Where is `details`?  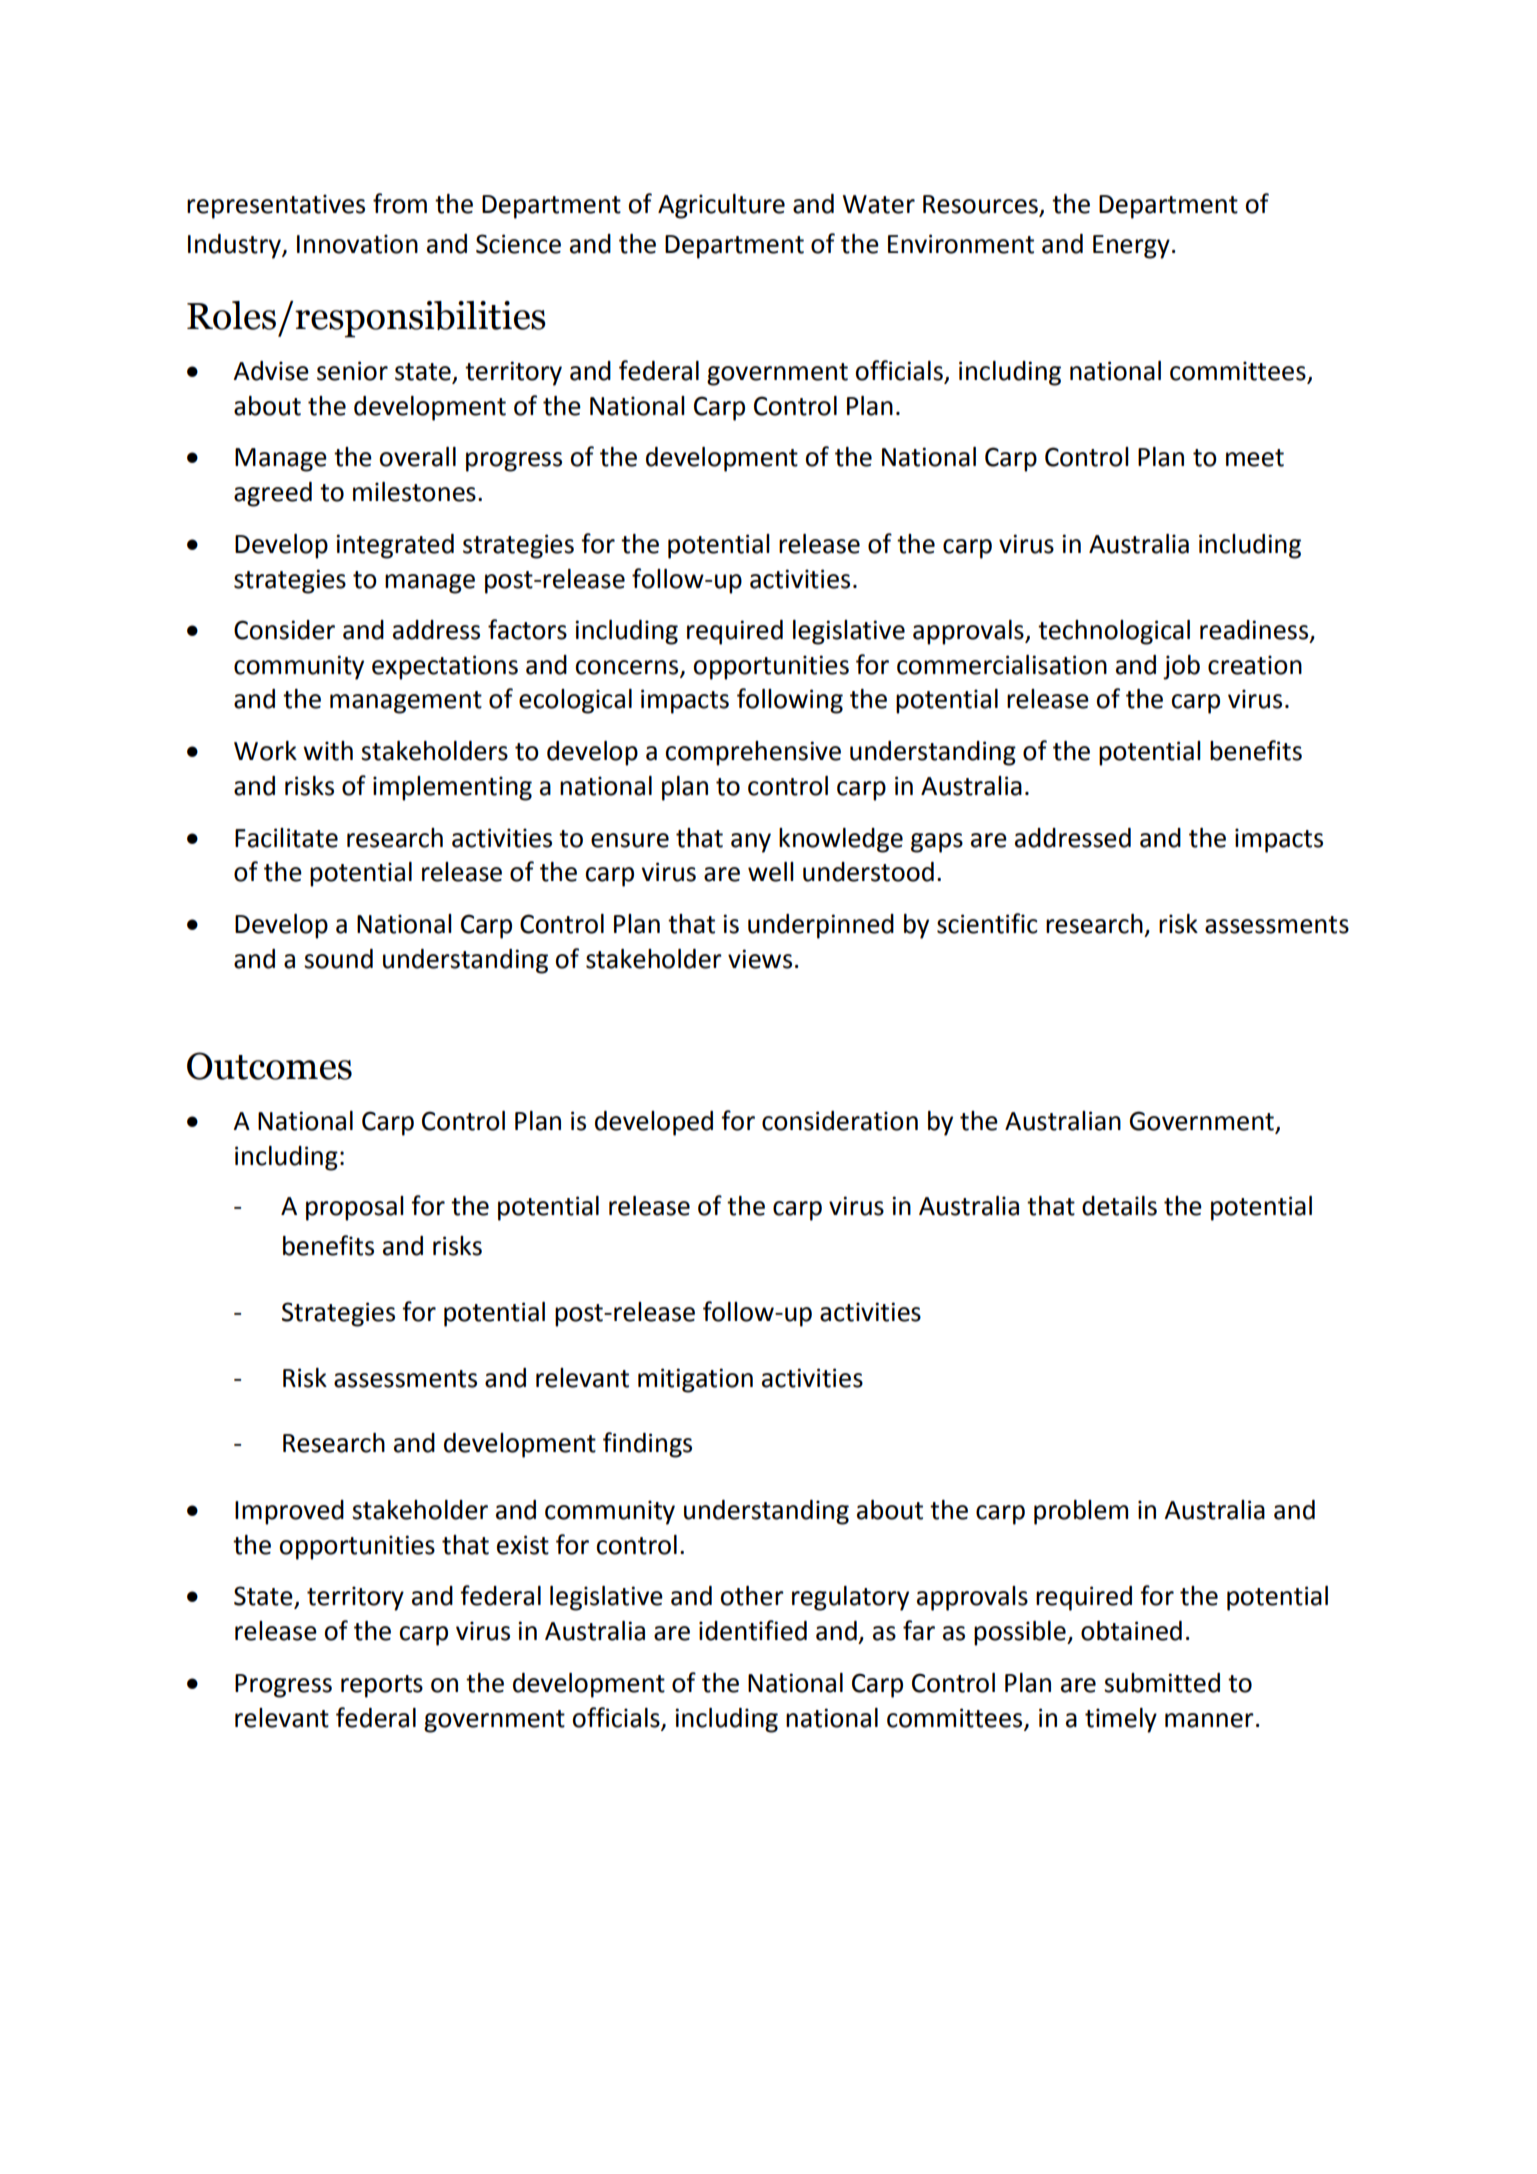
details is located at coordinates (1119, 1206).
